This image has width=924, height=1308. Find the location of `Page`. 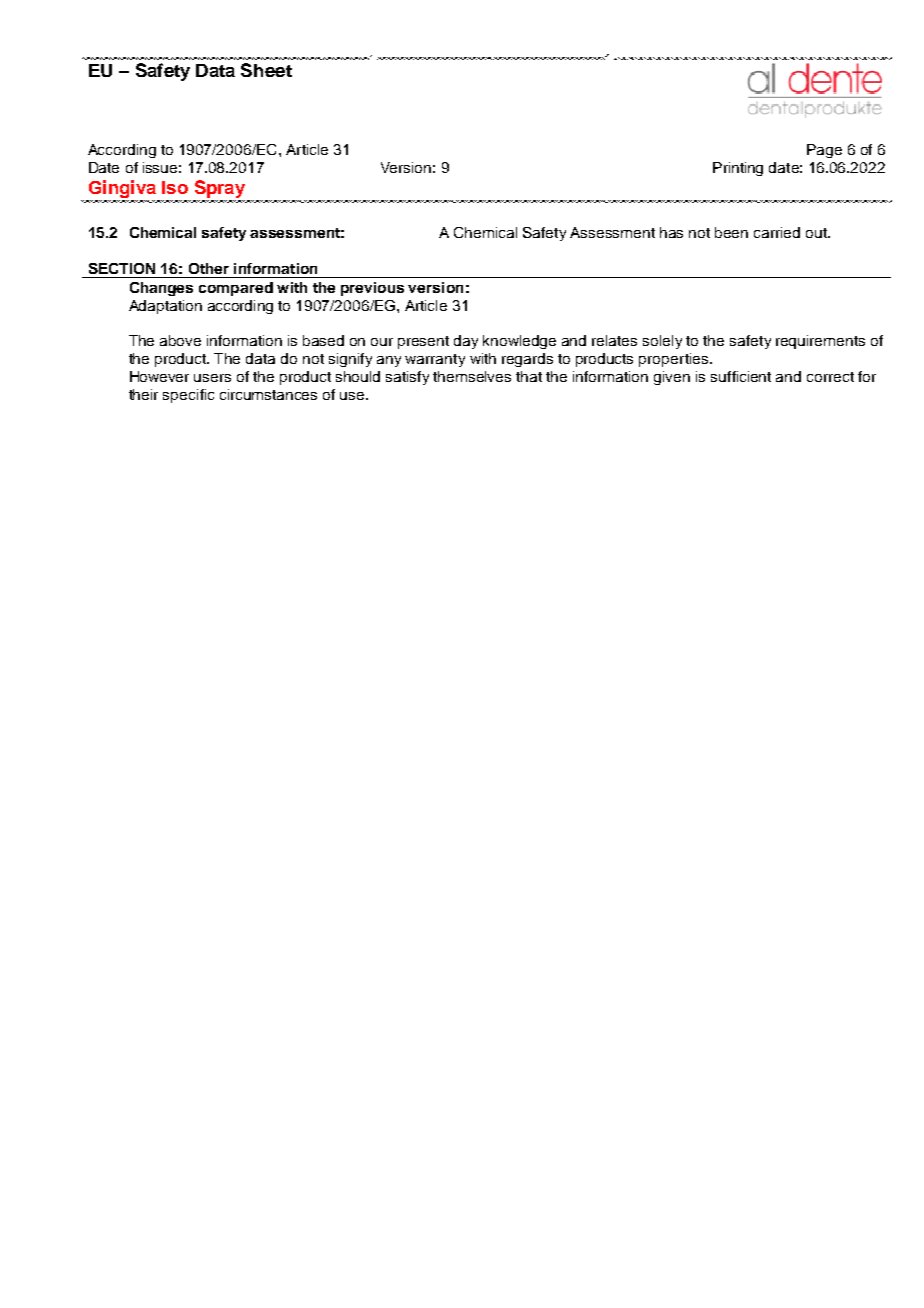

Page is located at coordinates (824, 151).
